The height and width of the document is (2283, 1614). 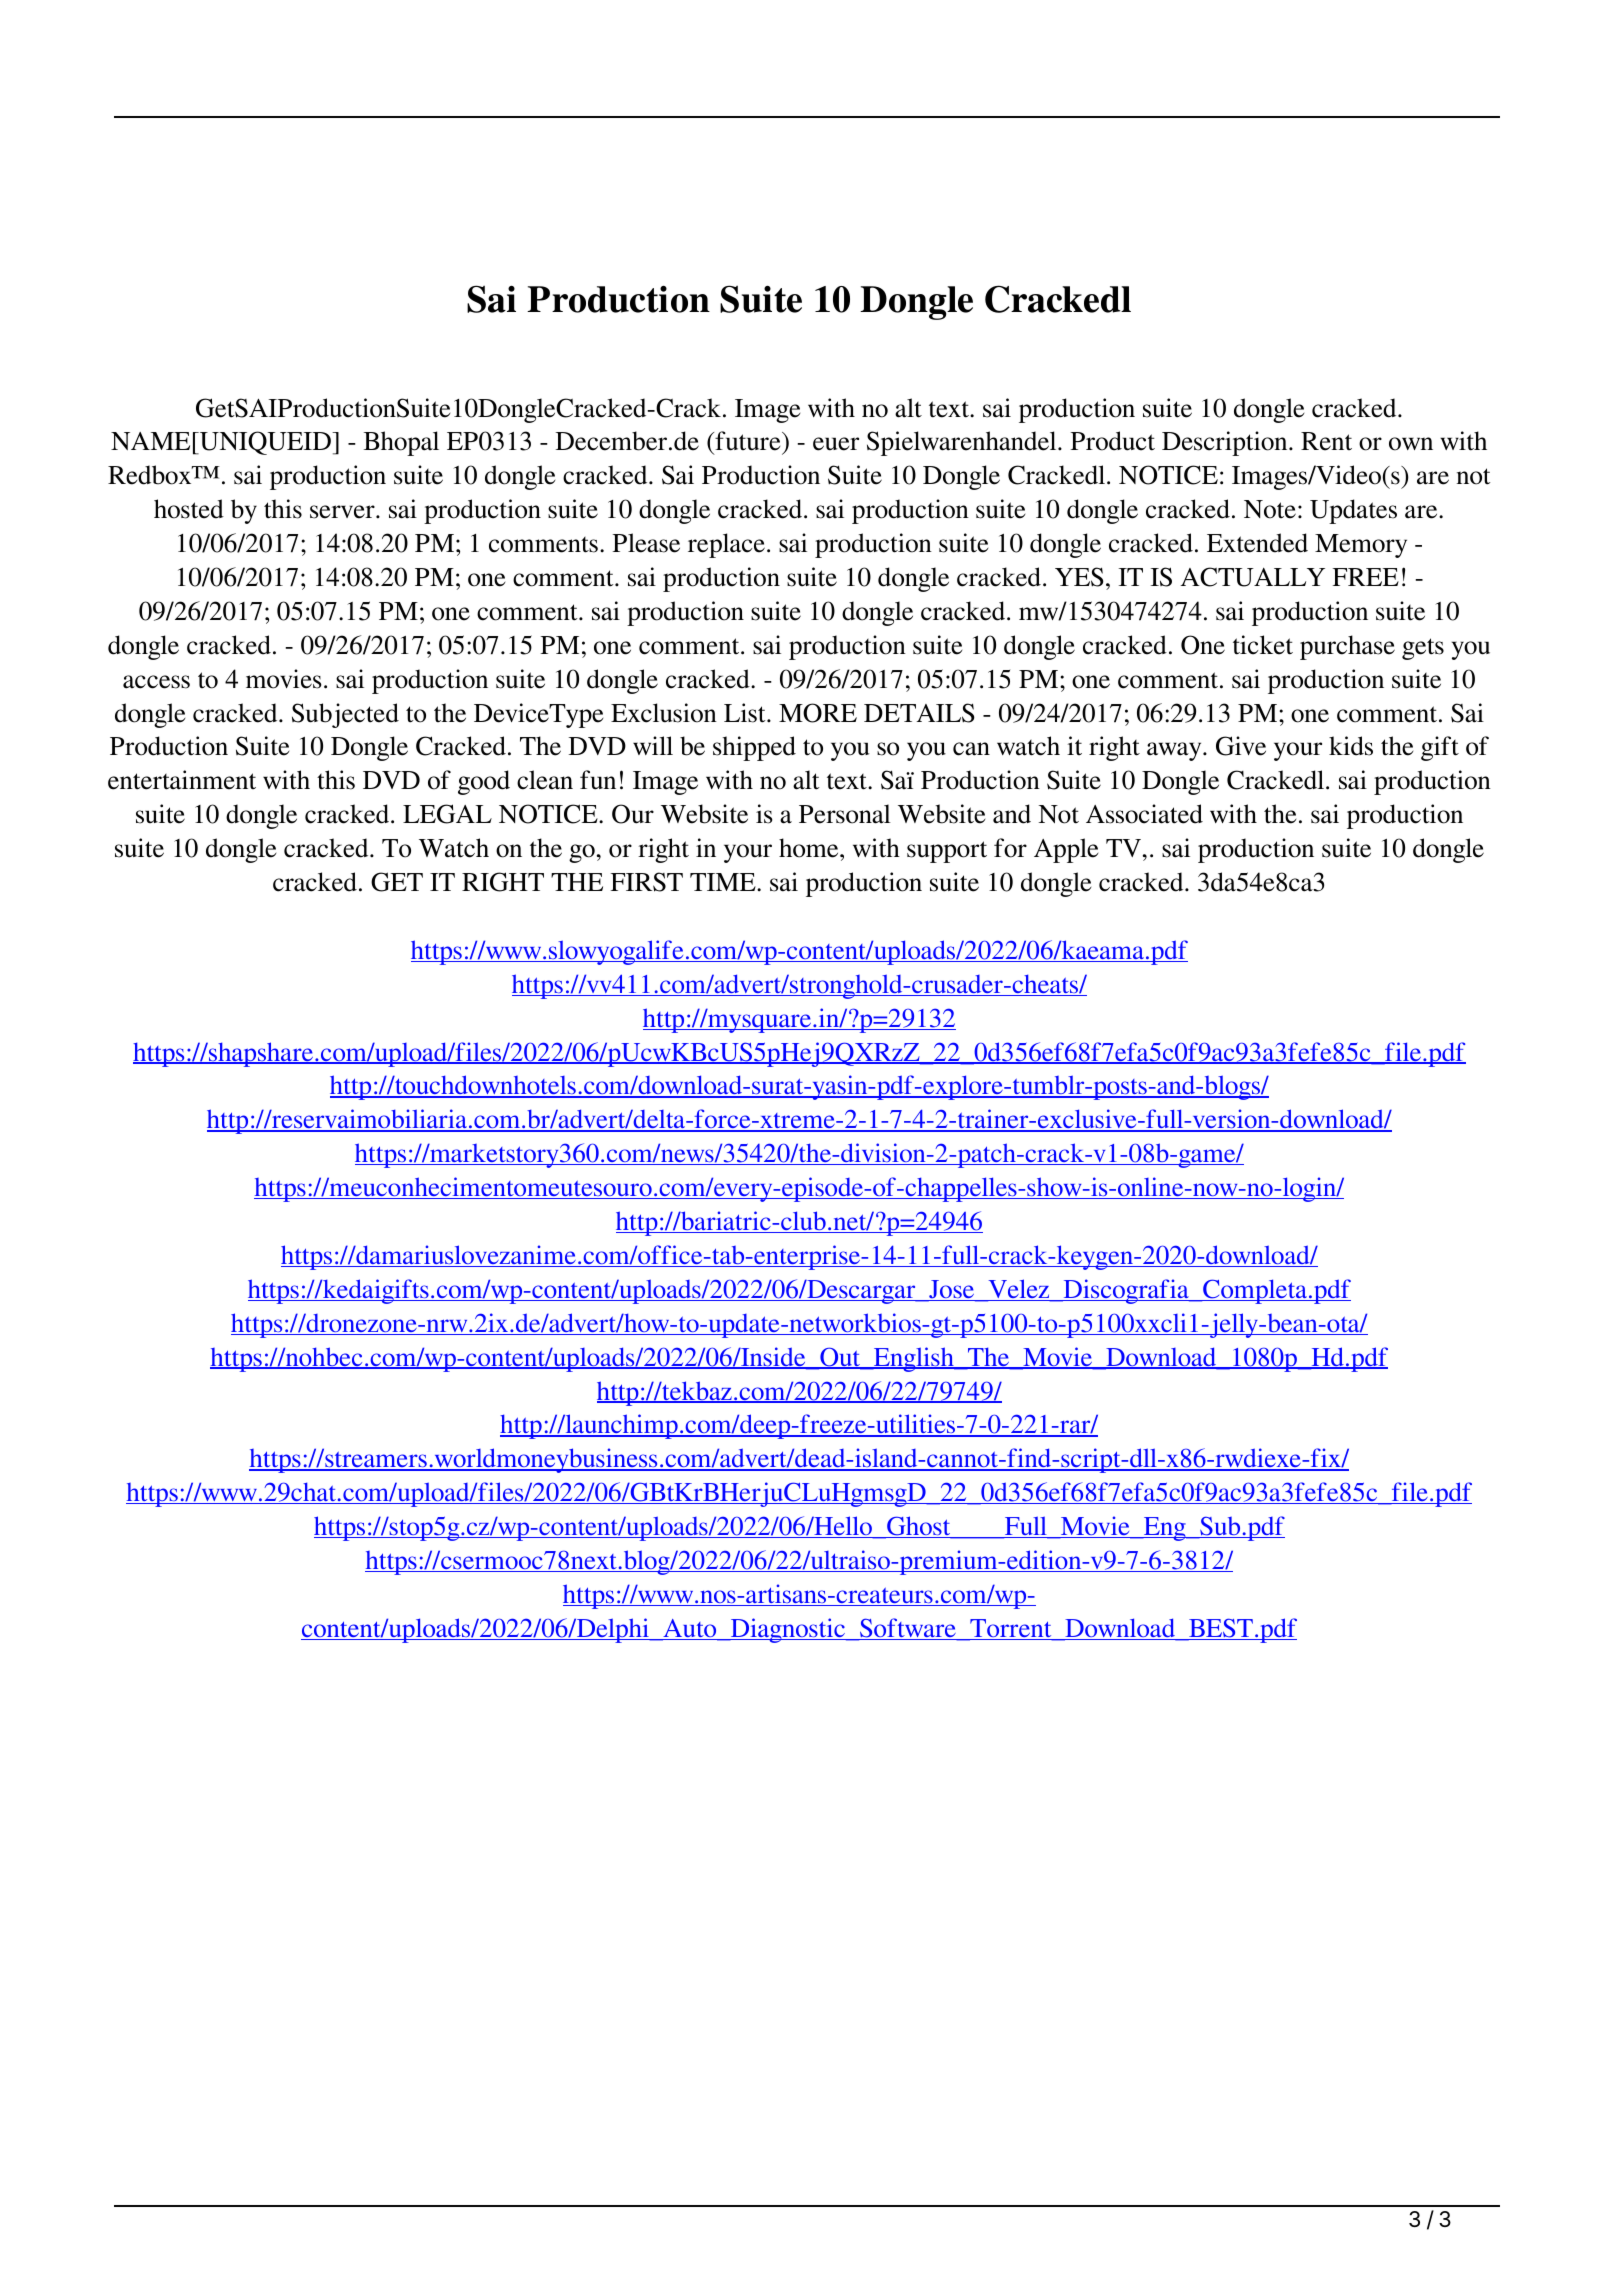 I want to click on Apple, so click(x=1066, y=850).
